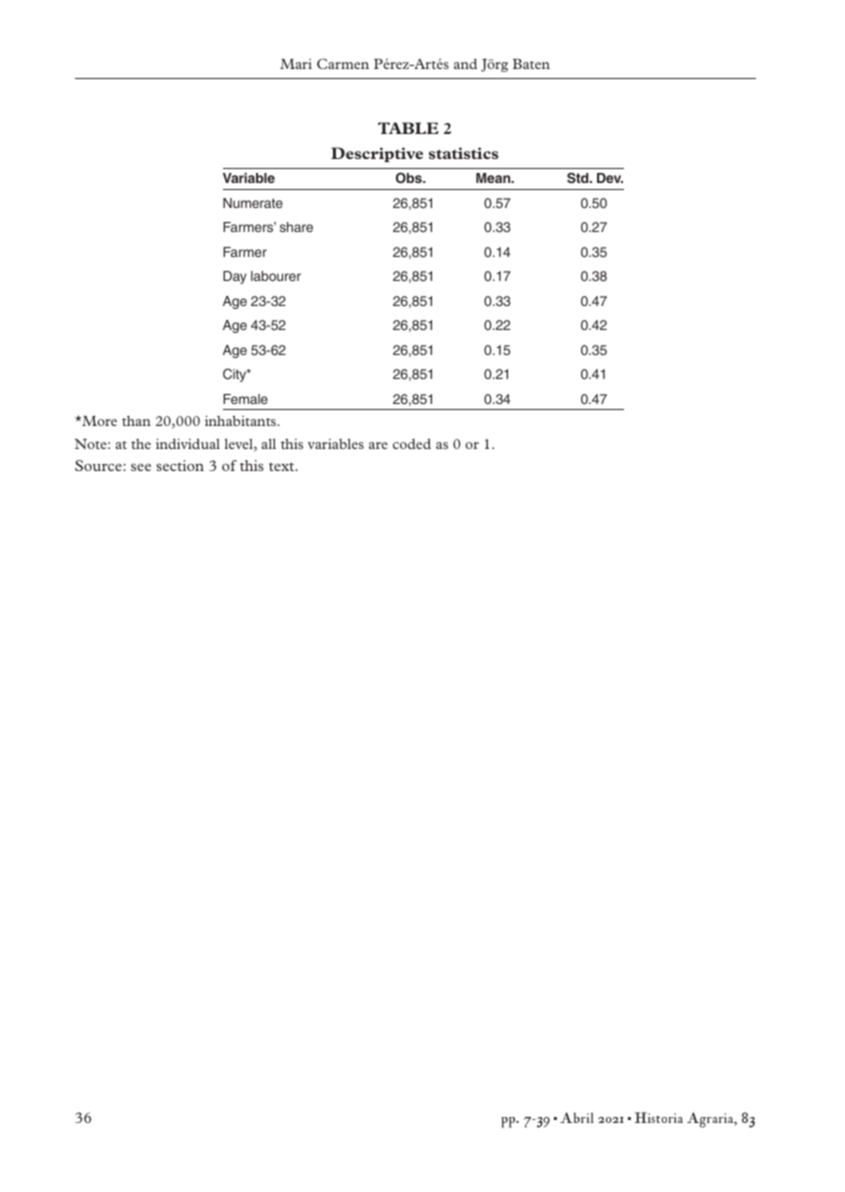 The width and height of the screenshot is (845, 1192). Describe the element at coordinates (577, 1117) in the screenshot. I see `Abril` at that location.
